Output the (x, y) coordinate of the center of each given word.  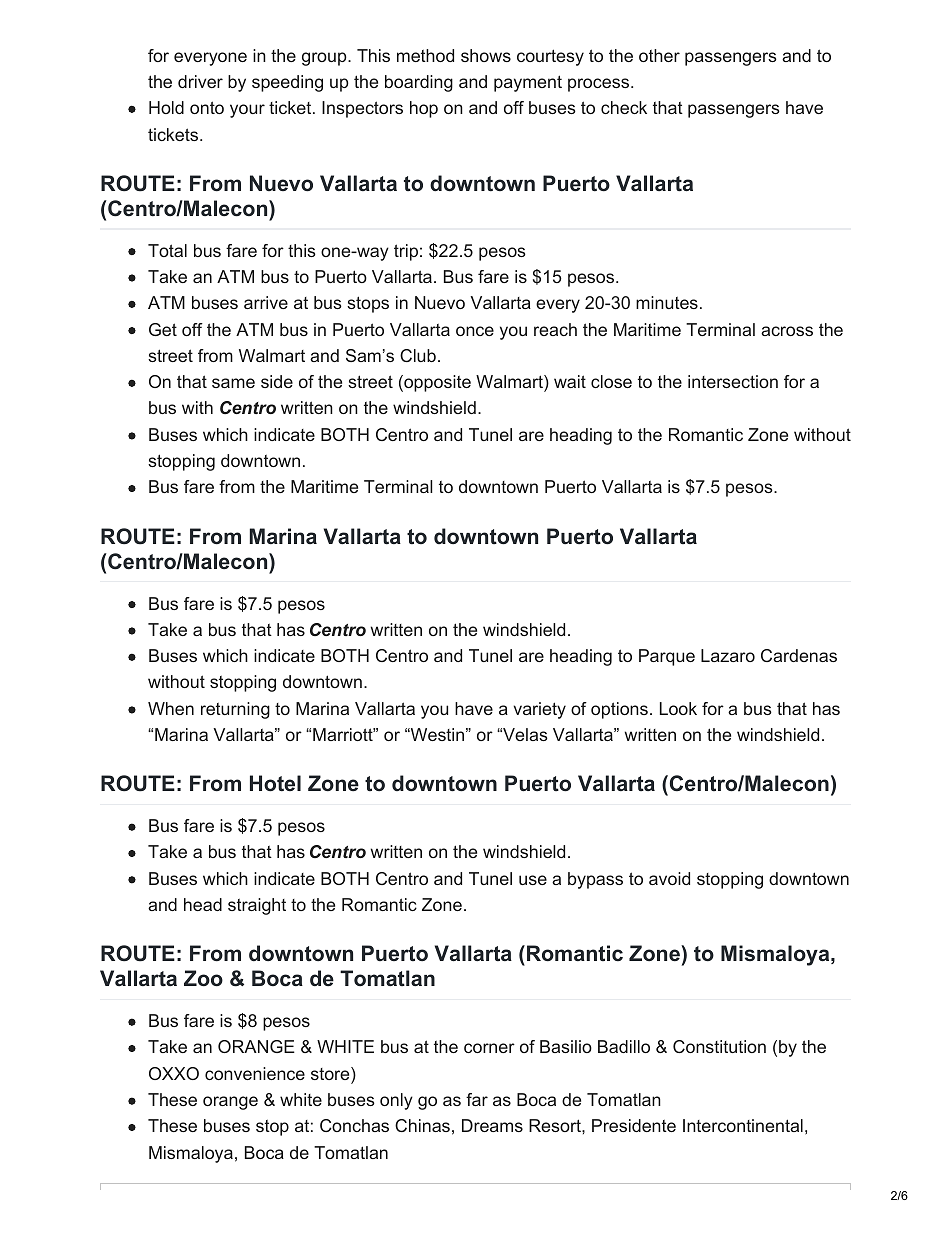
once (475, 331)
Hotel (275, 783)
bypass (595, 880)
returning (235, 710)
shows (486, 55)
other (659, 55)
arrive (266, 302)
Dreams (492, 1125)
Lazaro (728, 655)
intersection (733, 381)
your (247, 111)
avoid (669, 878)
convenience (255, 1073)
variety (540, 710)
